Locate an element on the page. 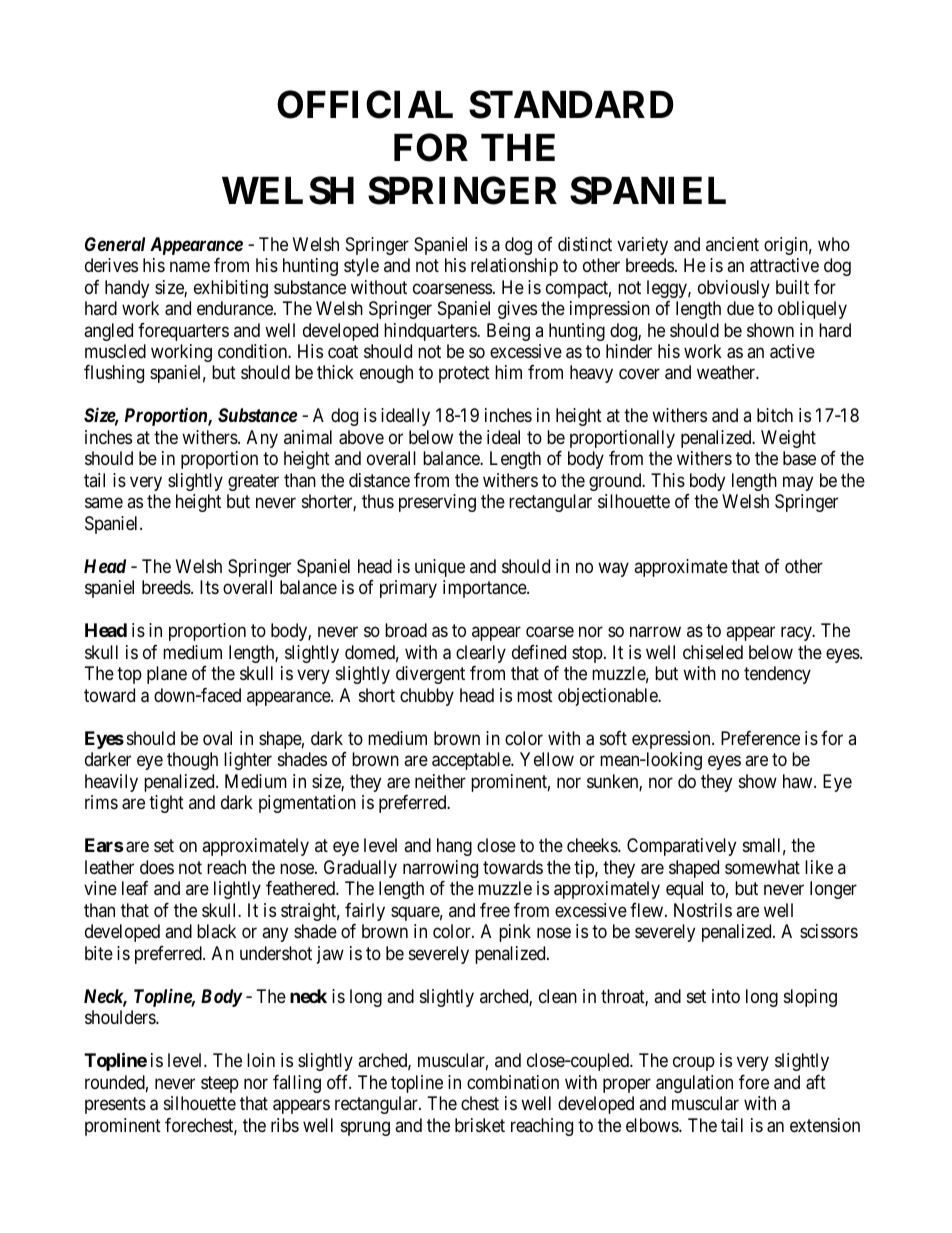  steep is located at coordinates (220, 1084).
